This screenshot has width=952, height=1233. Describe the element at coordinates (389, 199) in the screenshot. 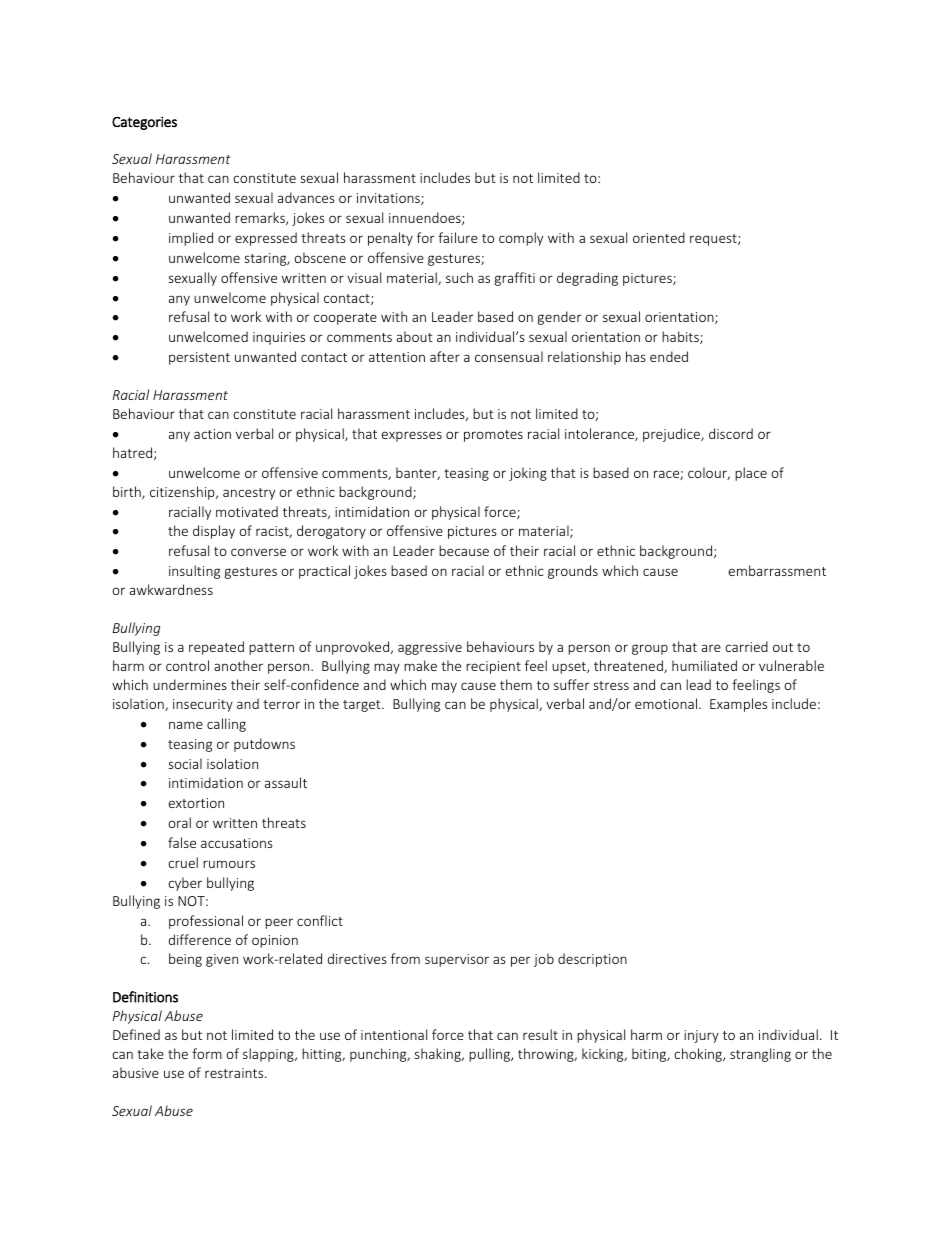

I see `invitations` at that location.
